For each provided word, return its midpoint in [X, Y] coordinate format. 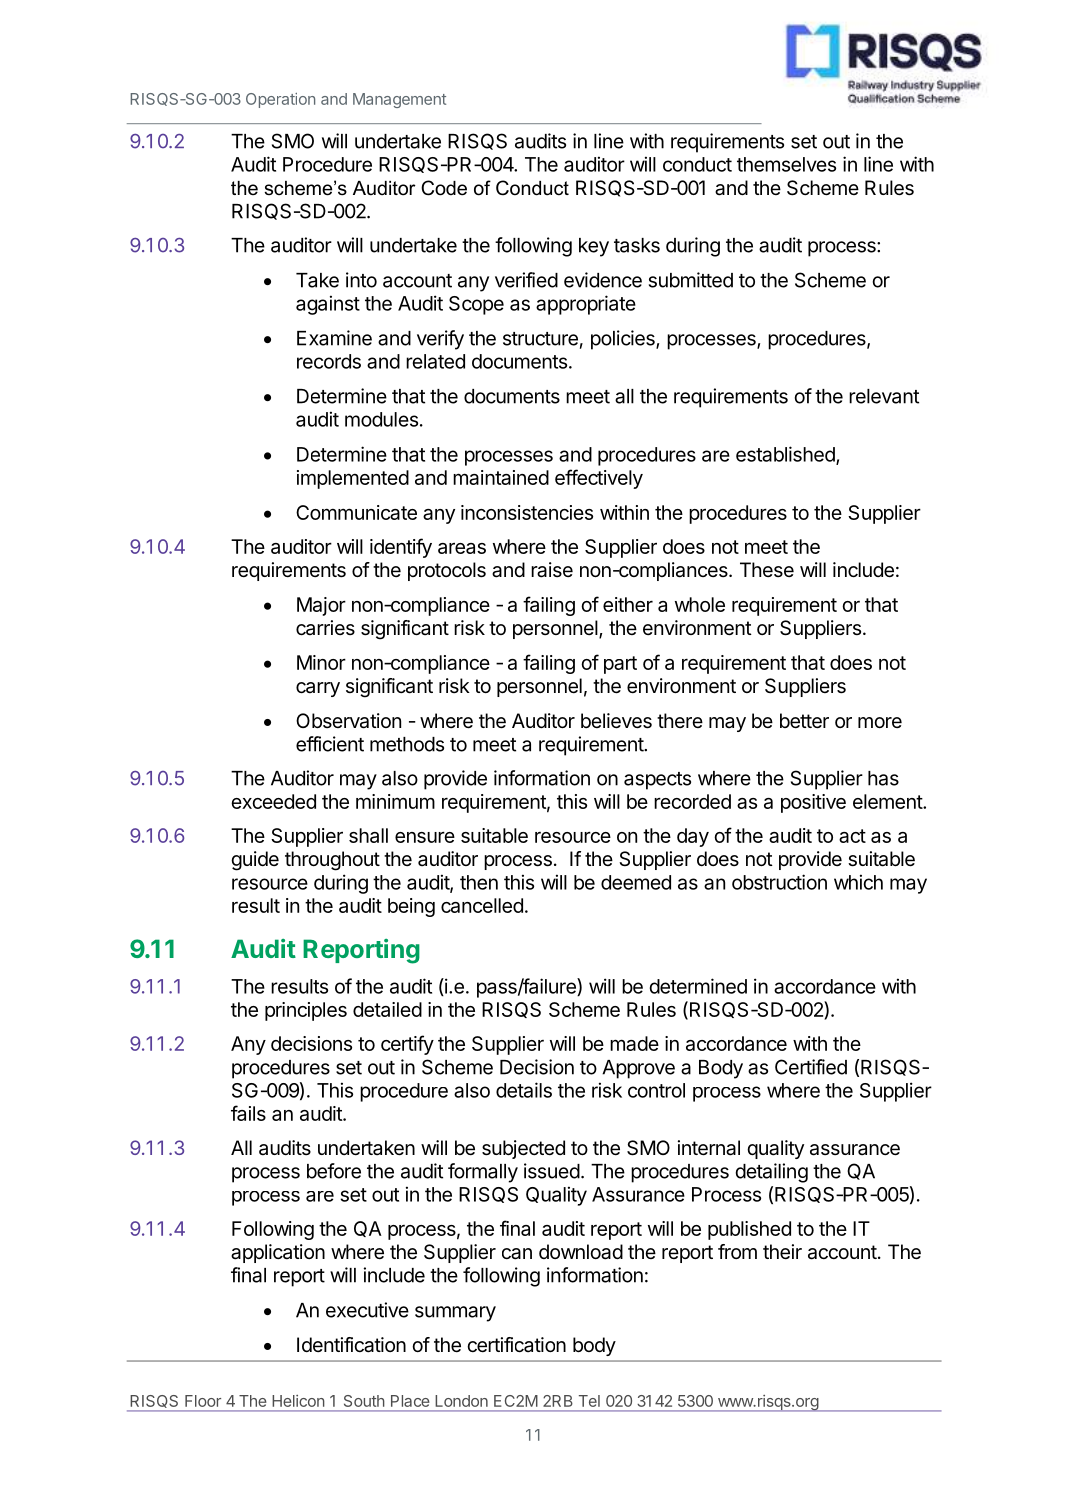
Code [444, 188]
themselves [786, 164]
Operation [280, 100]
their [782, 1252]
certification [516, 1345]
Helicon [298, 1401]
